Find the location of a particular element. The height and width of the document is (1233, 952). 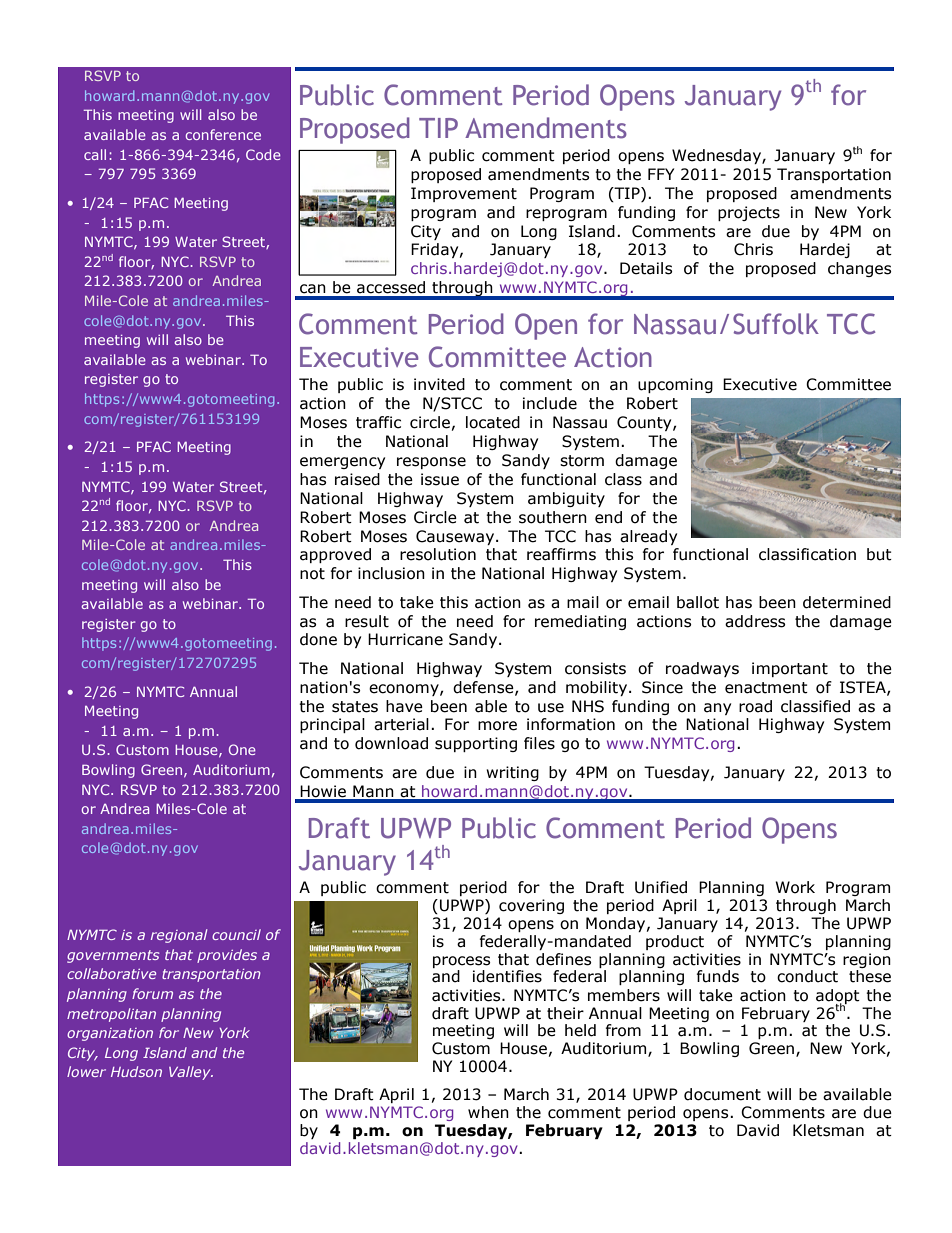

document is located at coordinates (722, 1094).
